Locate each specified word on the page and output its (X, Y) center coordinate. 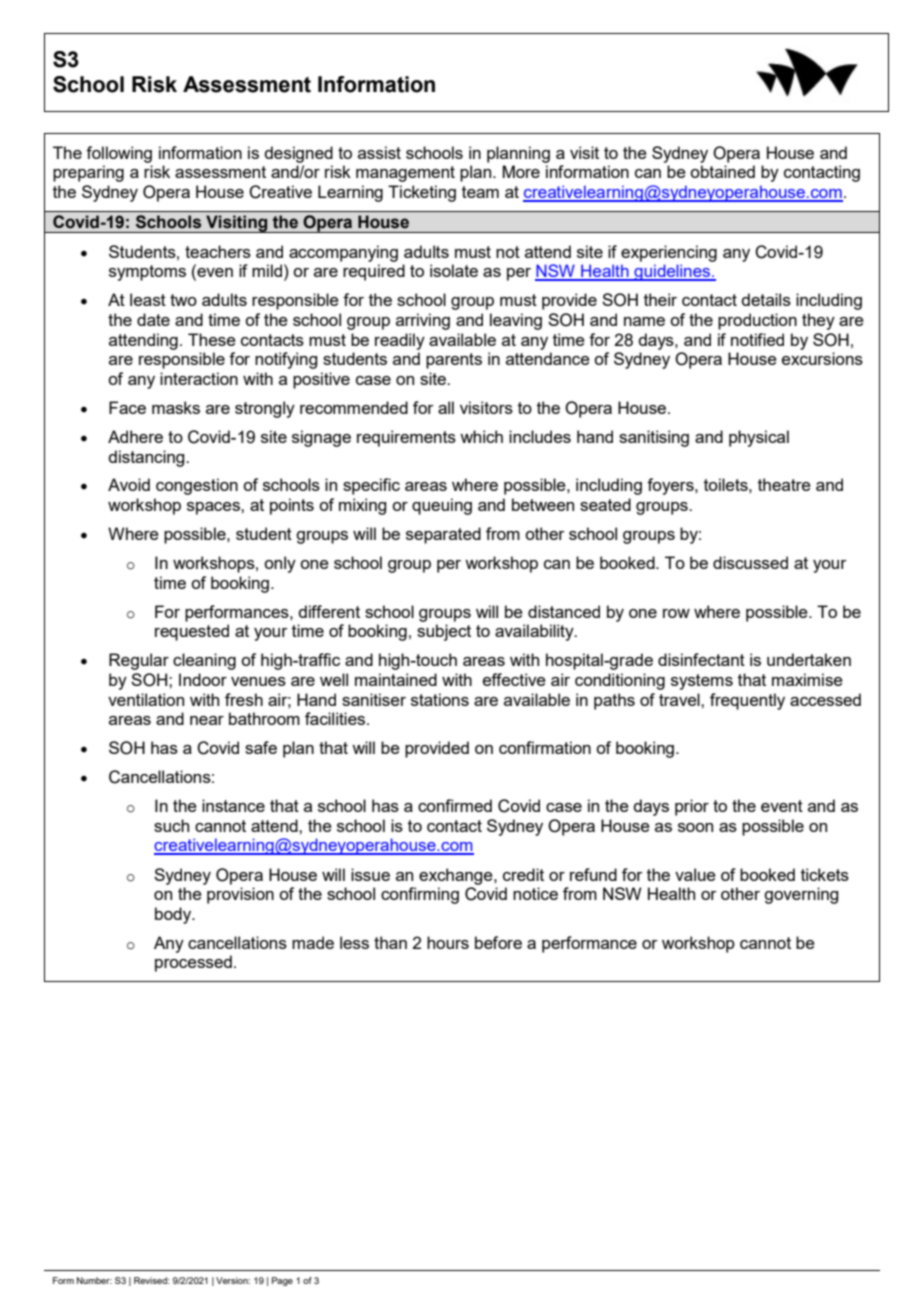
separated (443, 535)
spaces (214, 508)
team (480, 192)
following (119, 154)
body (174, 915)
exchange (457, 876)
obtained (722, 171)
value (695, 874)
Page (282, 1281)
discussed (750, 562)
